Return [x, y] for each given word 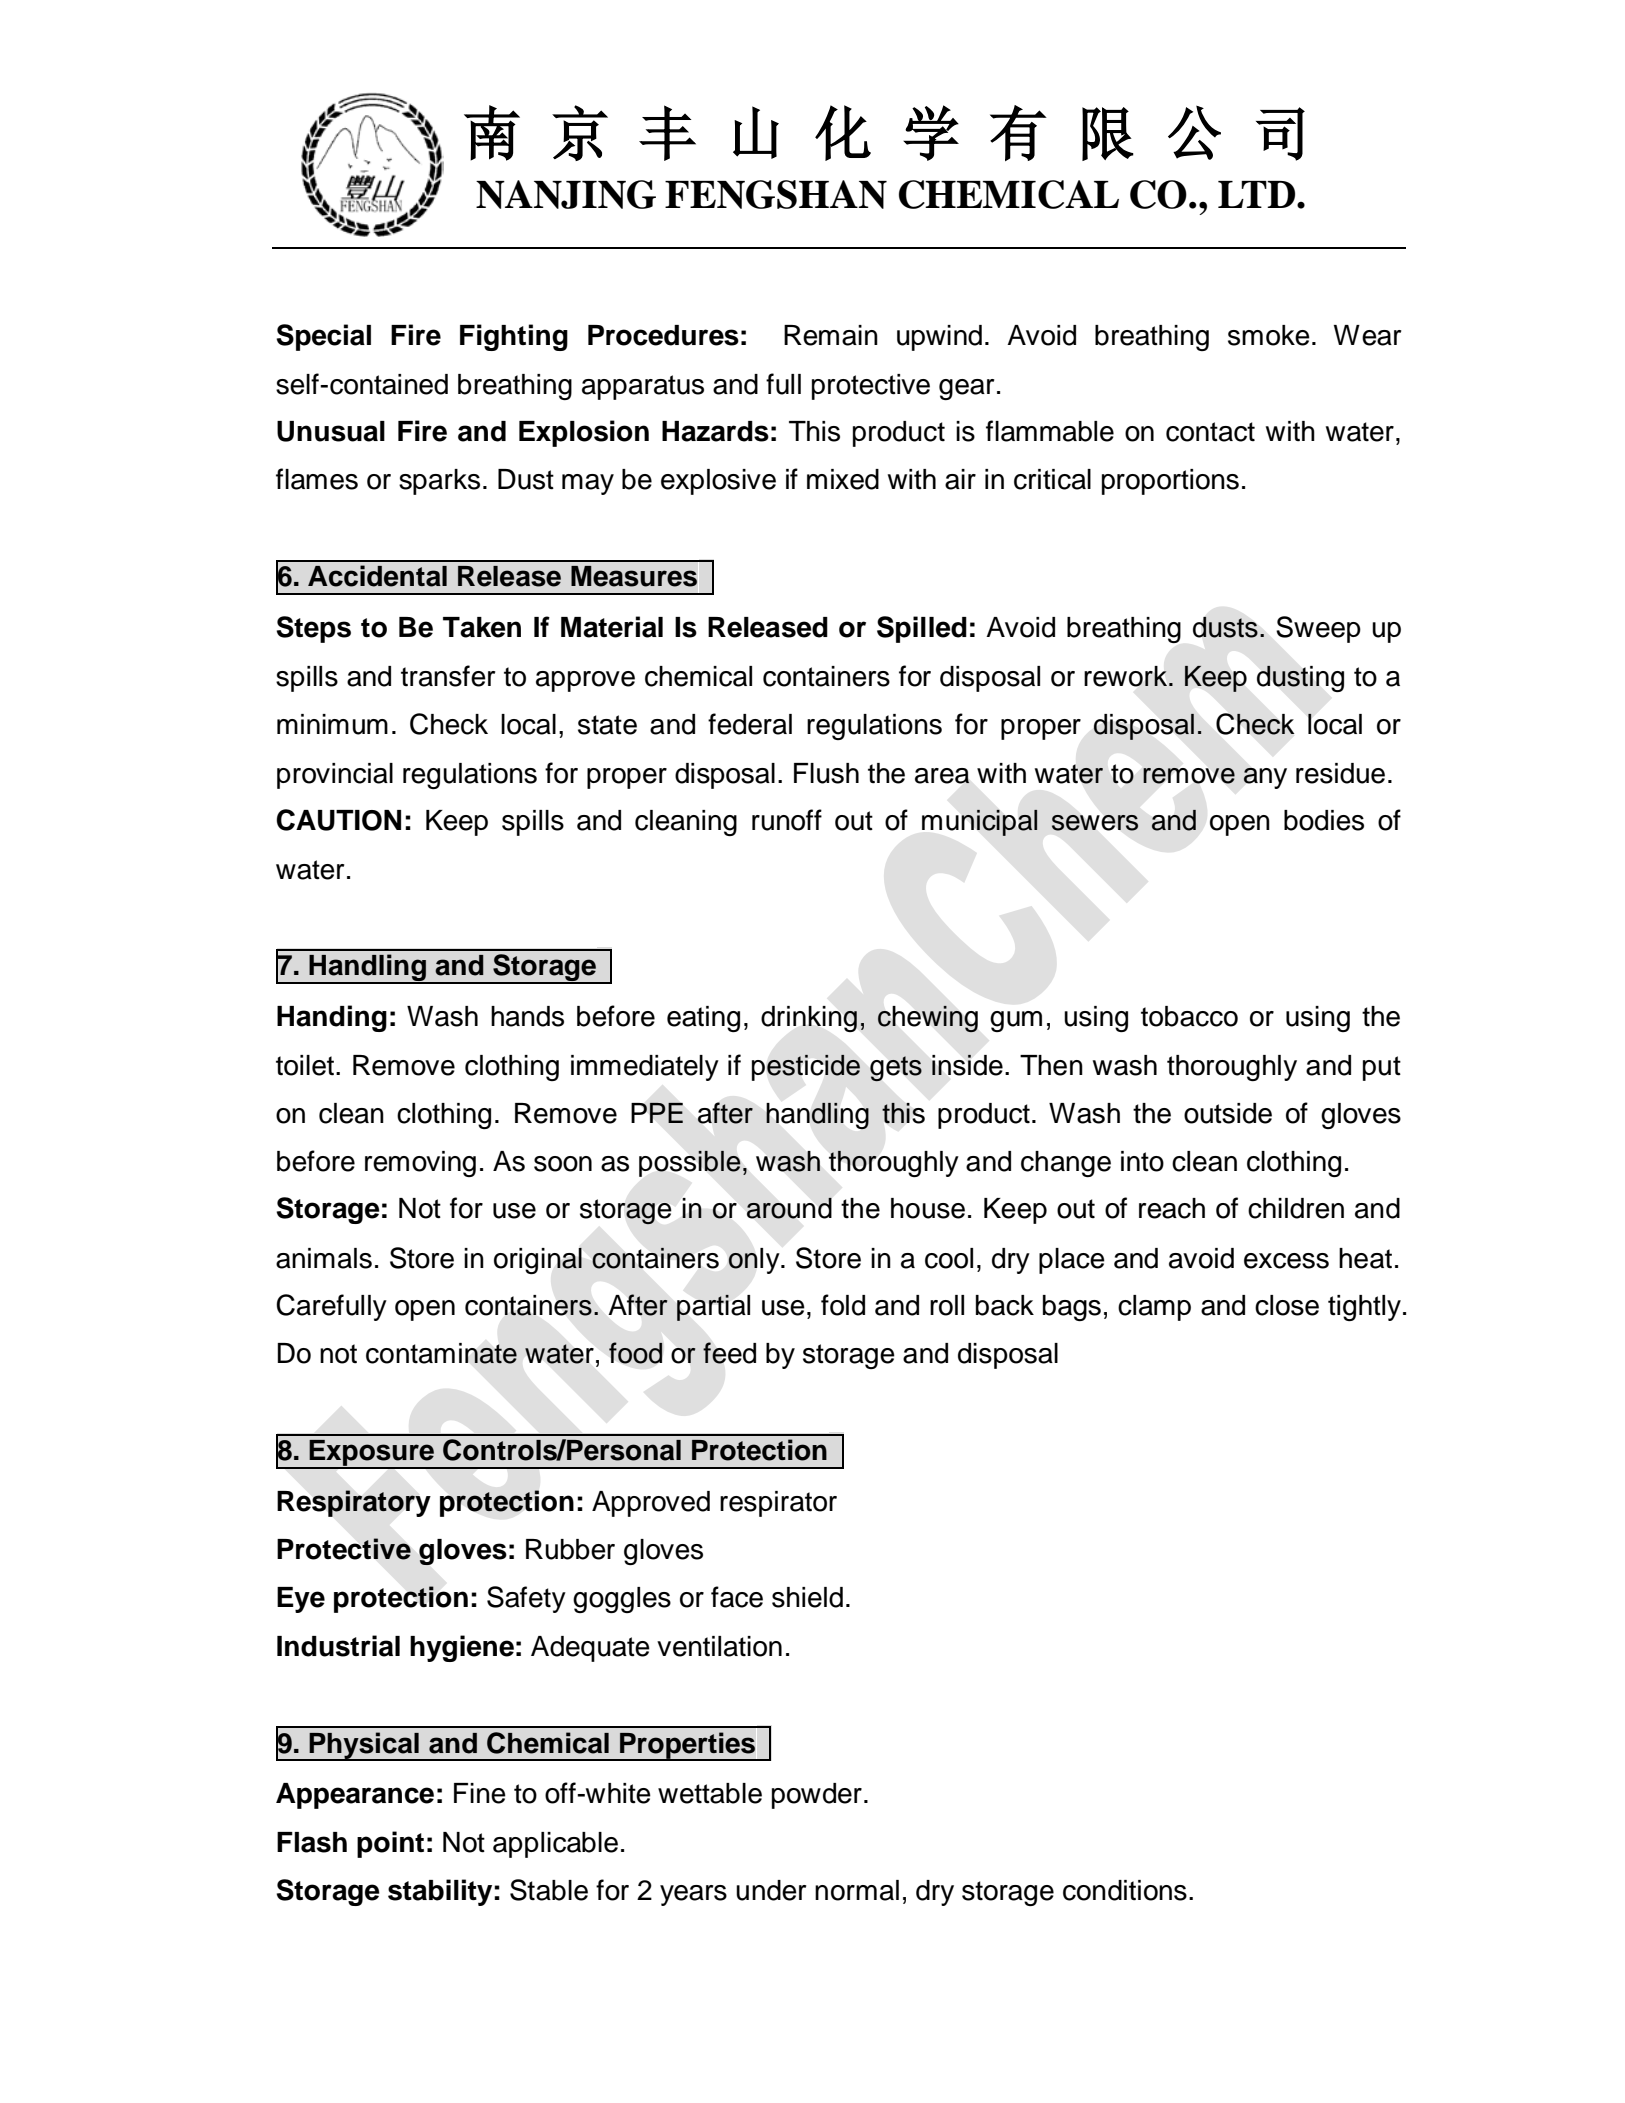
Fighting [514, 337]
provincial [335, 776]
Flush [826, 773]
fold [843, 1305]
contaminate [441, 1353]
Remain [831, 335]
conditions [1125, 1890]
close [1287, 1305]
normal [857, 1890]
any [1265, 778]
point [390, 1844]
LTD [1258, 194]
